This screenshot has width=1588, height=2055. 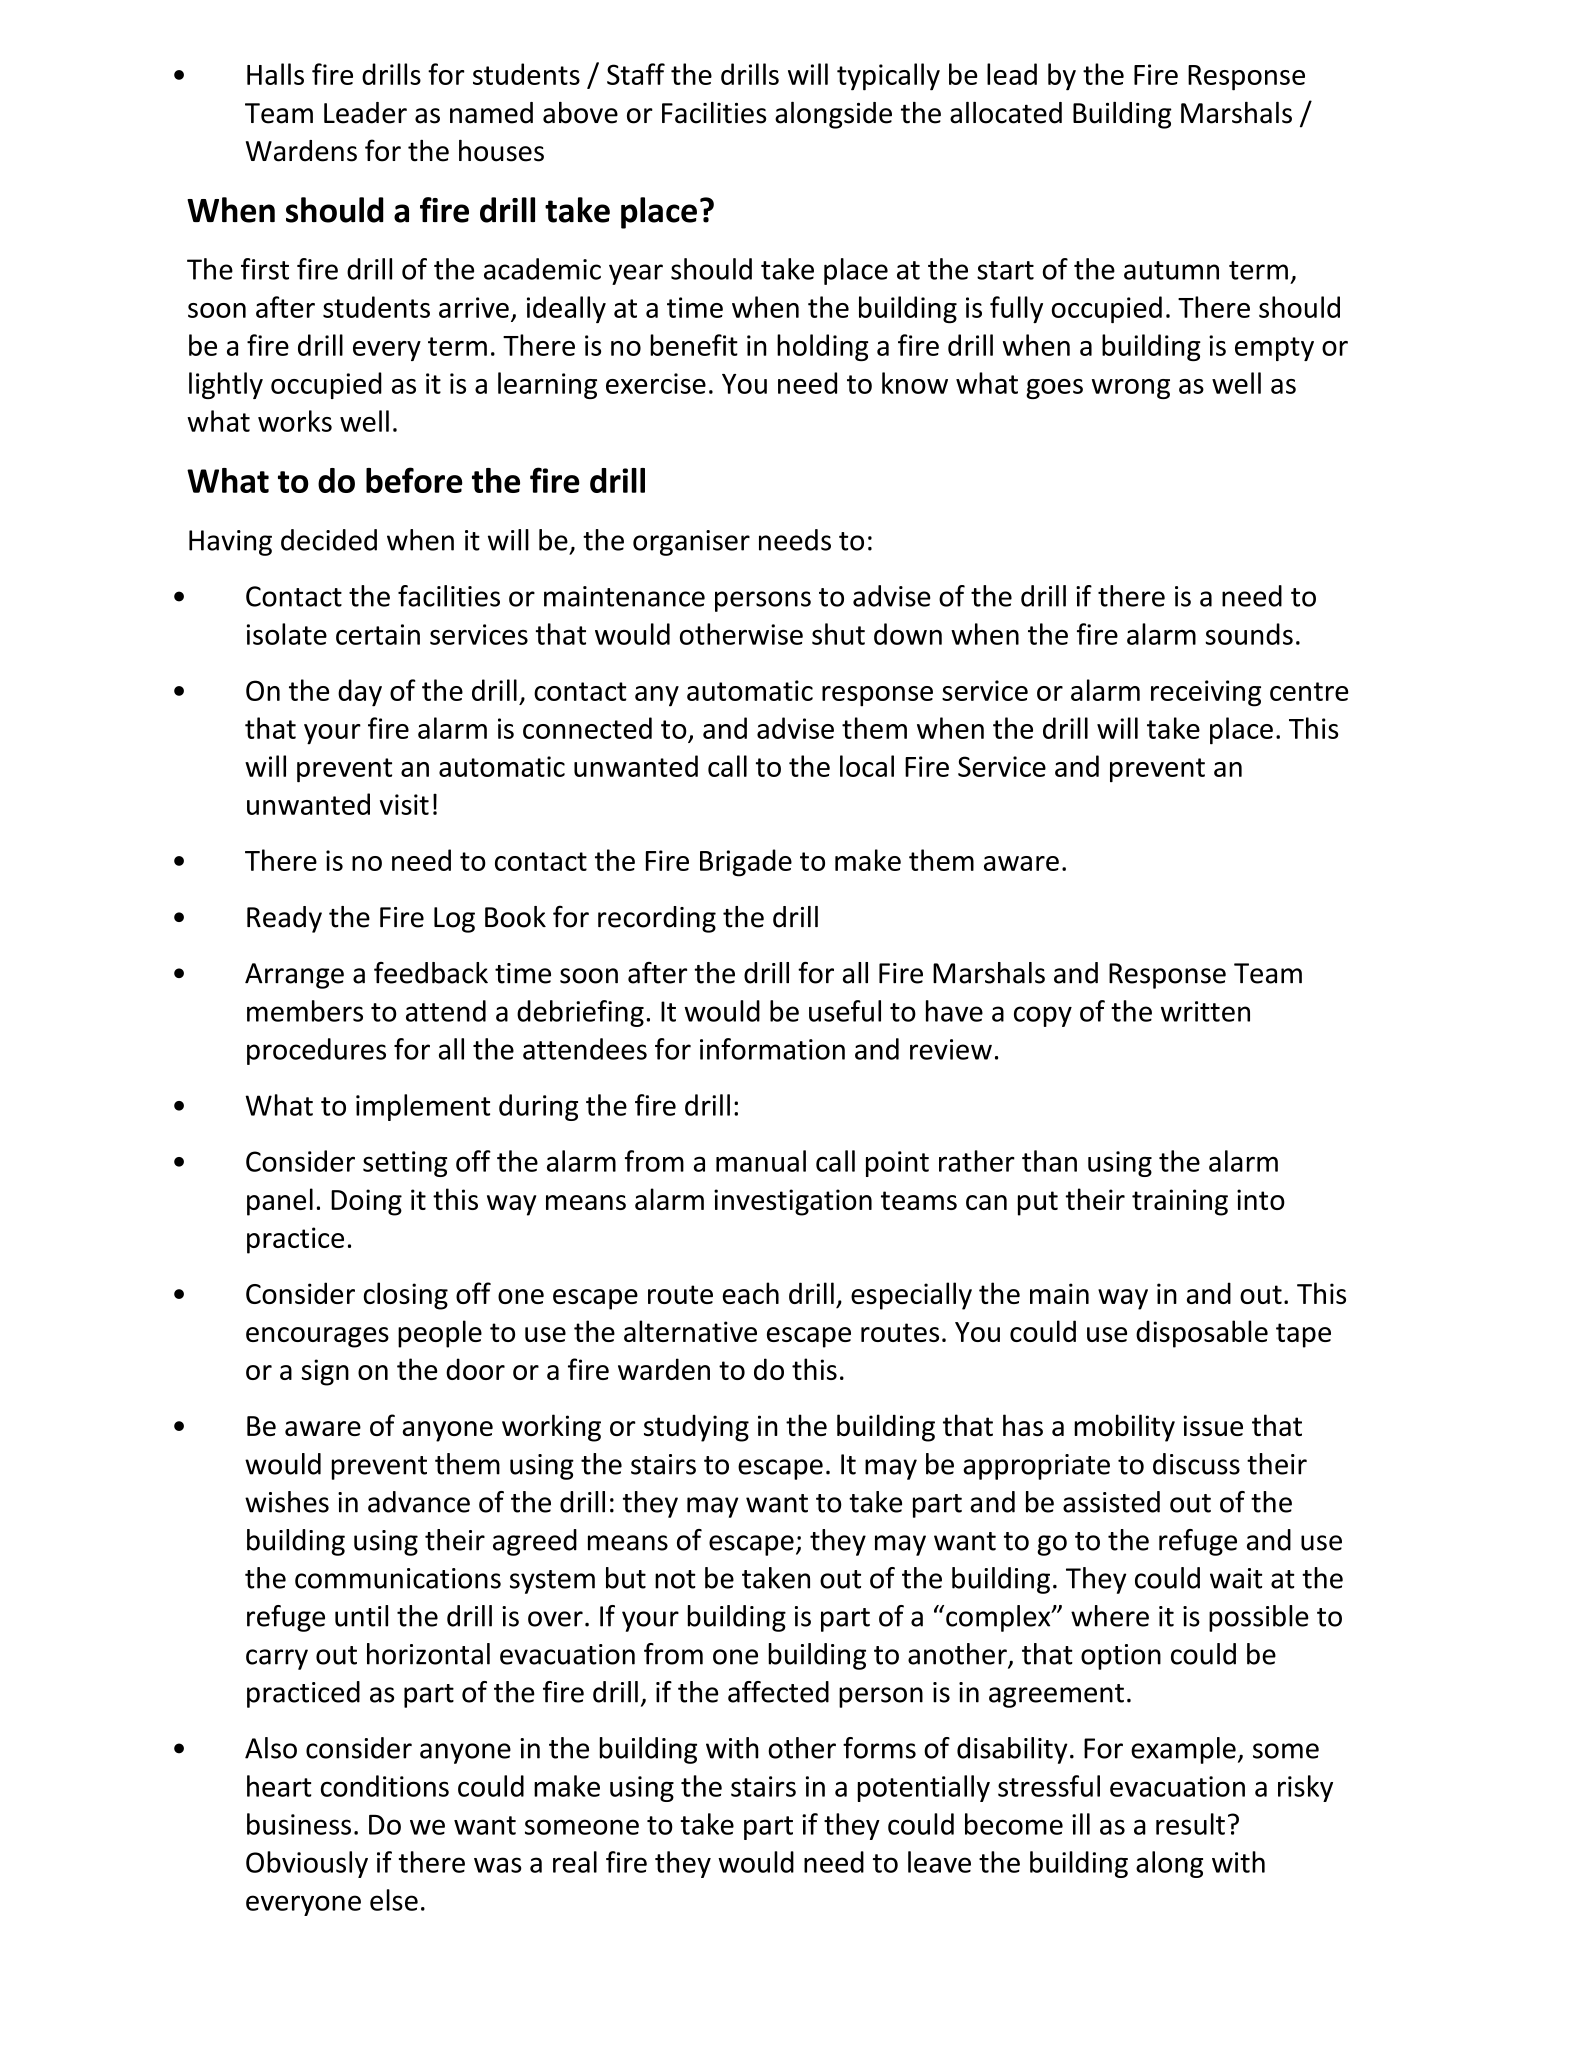 I want to click on result, so click(x=1190, y=1824).
